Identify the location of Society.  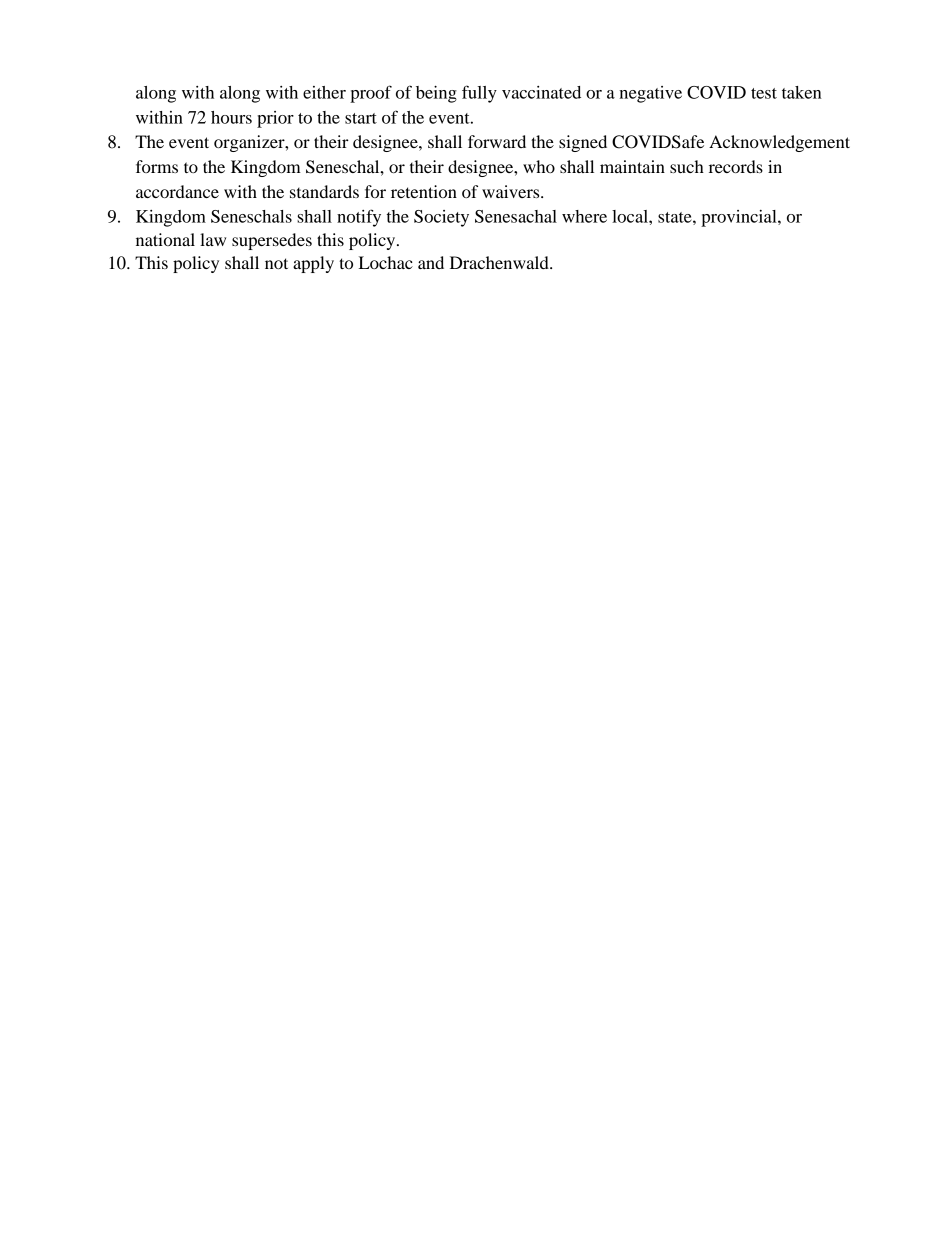
(441, 218).
